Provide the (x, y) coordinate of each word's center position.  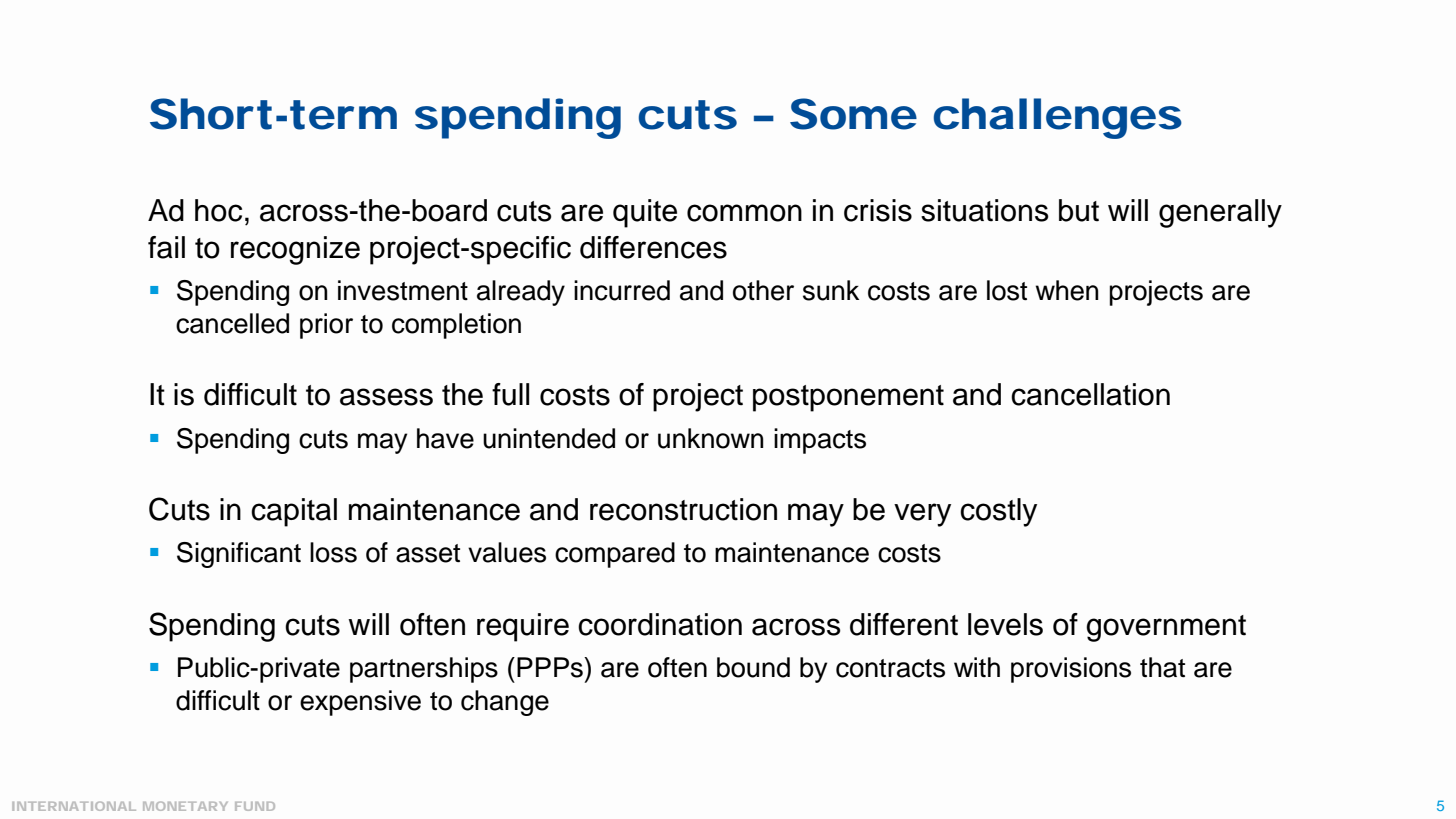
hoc (218, 210)
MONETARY (185, 806)
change (505, 703)
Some (853, 114)
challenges (1058, 118)
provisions (1071, 670)
